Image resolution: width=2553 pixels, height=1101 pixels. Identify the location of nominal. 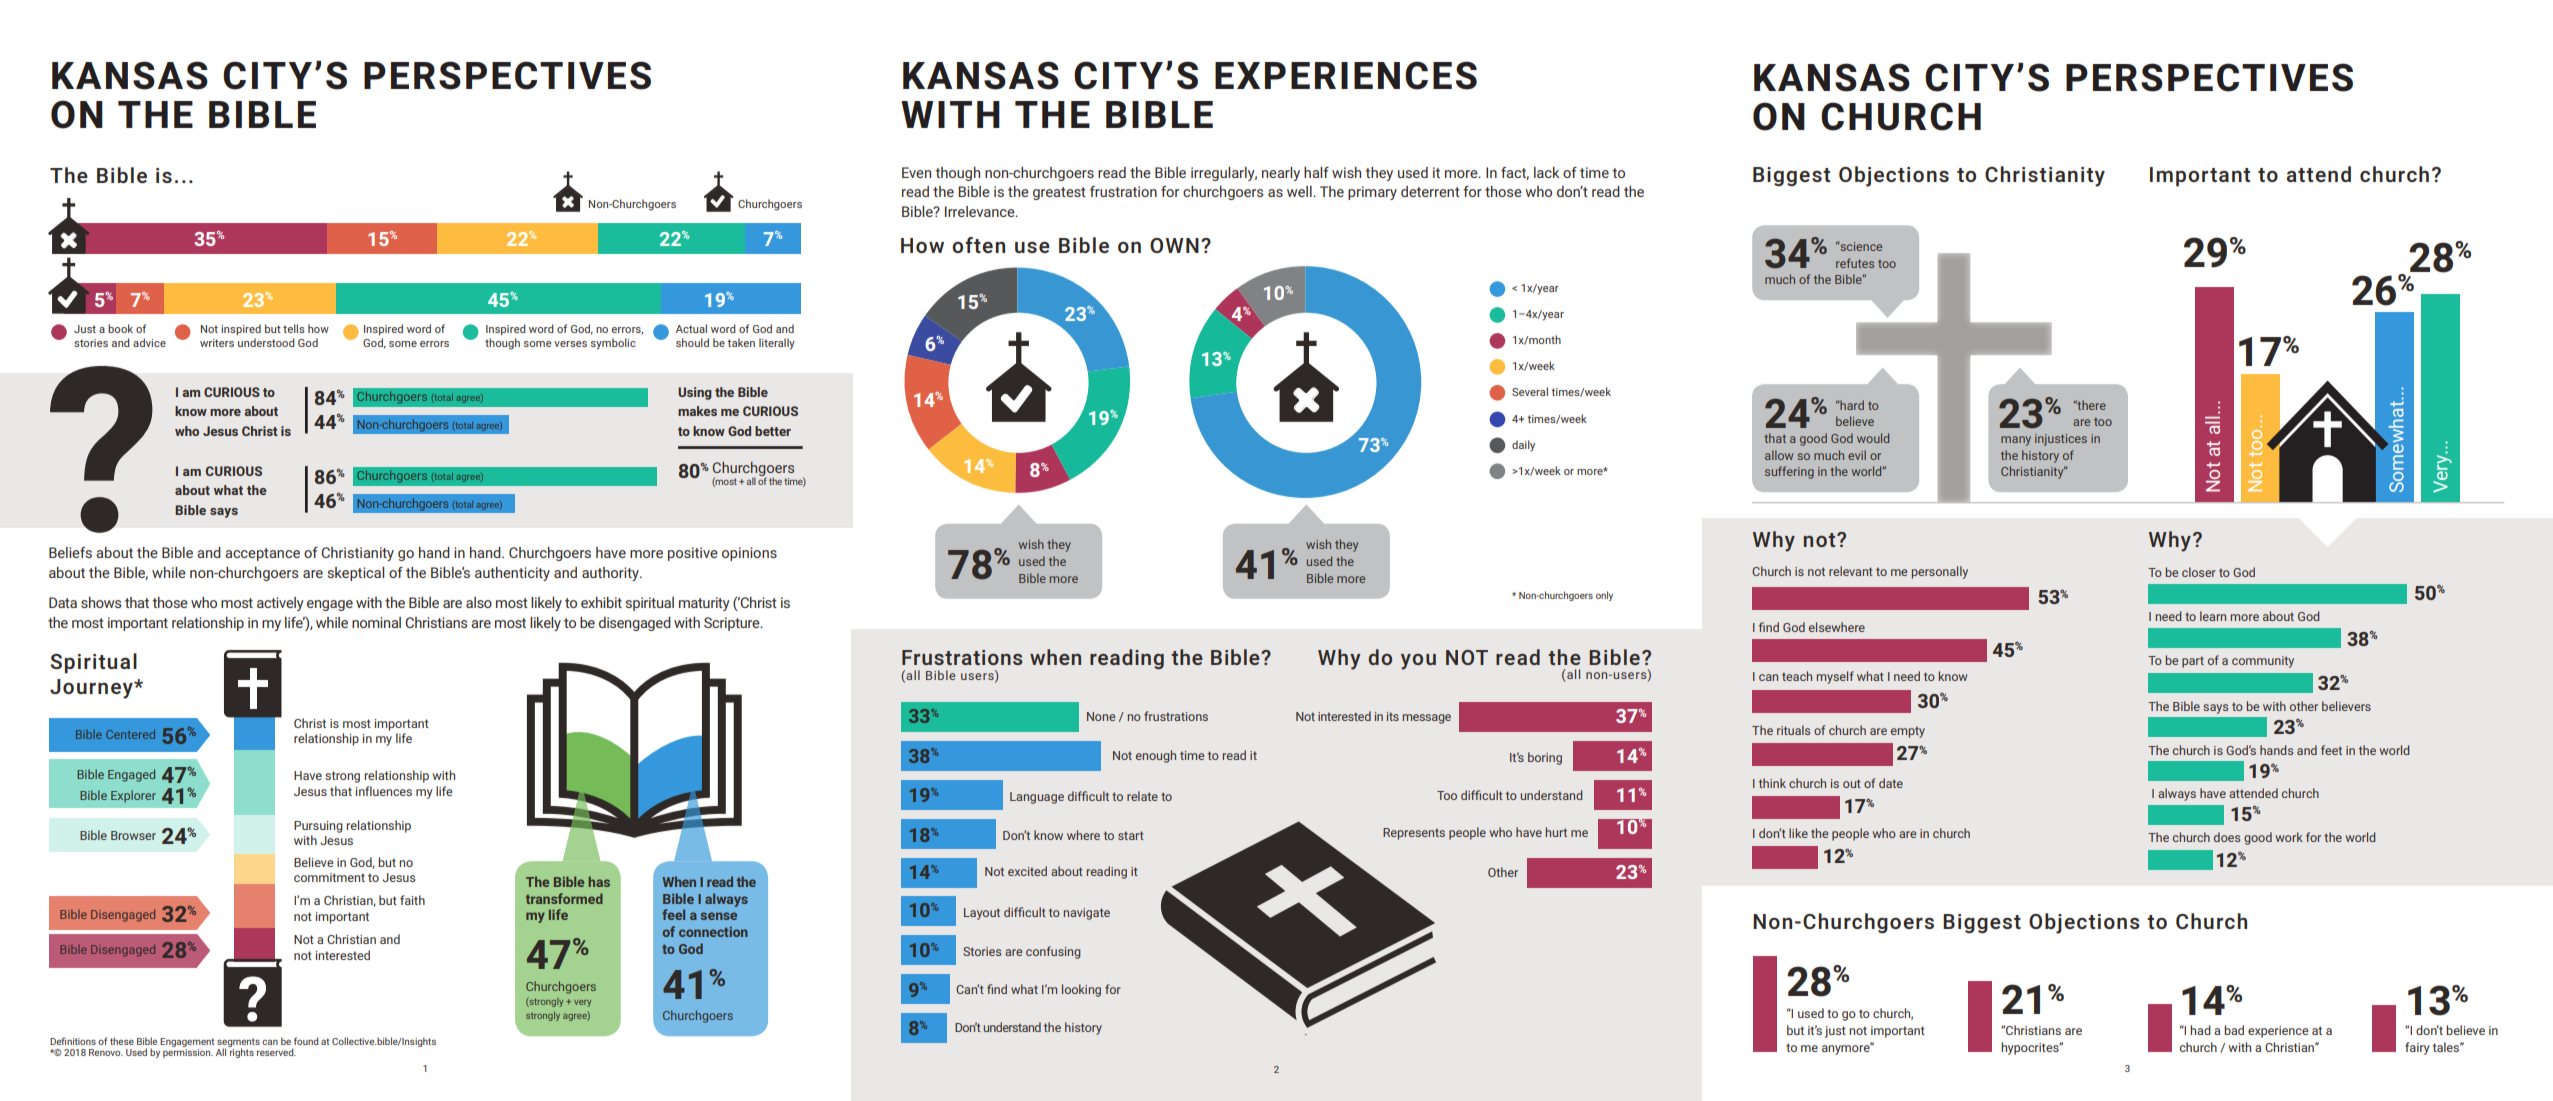
(376, 622).
